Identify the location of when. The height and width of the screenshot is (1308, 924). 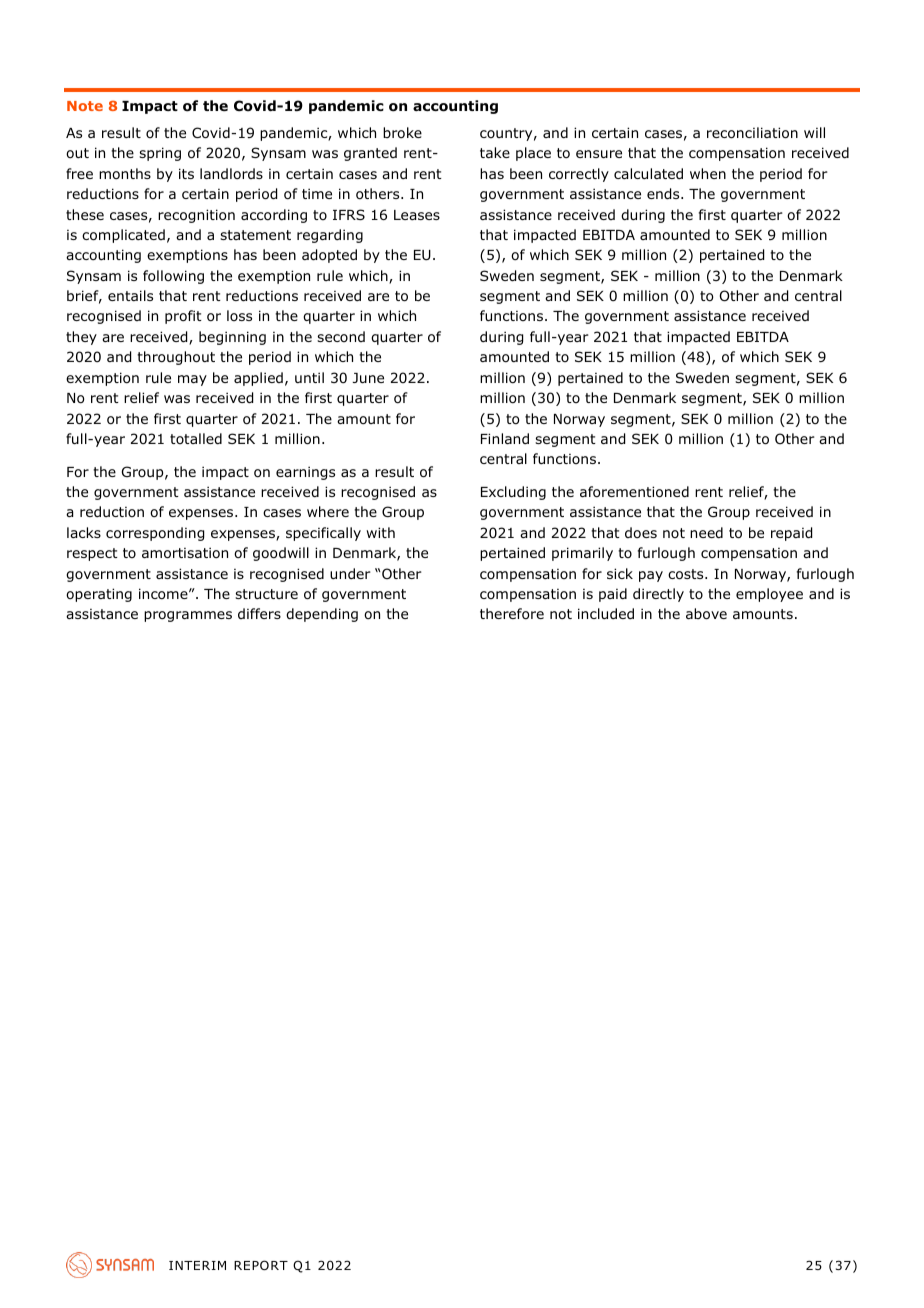
(708, 173).
